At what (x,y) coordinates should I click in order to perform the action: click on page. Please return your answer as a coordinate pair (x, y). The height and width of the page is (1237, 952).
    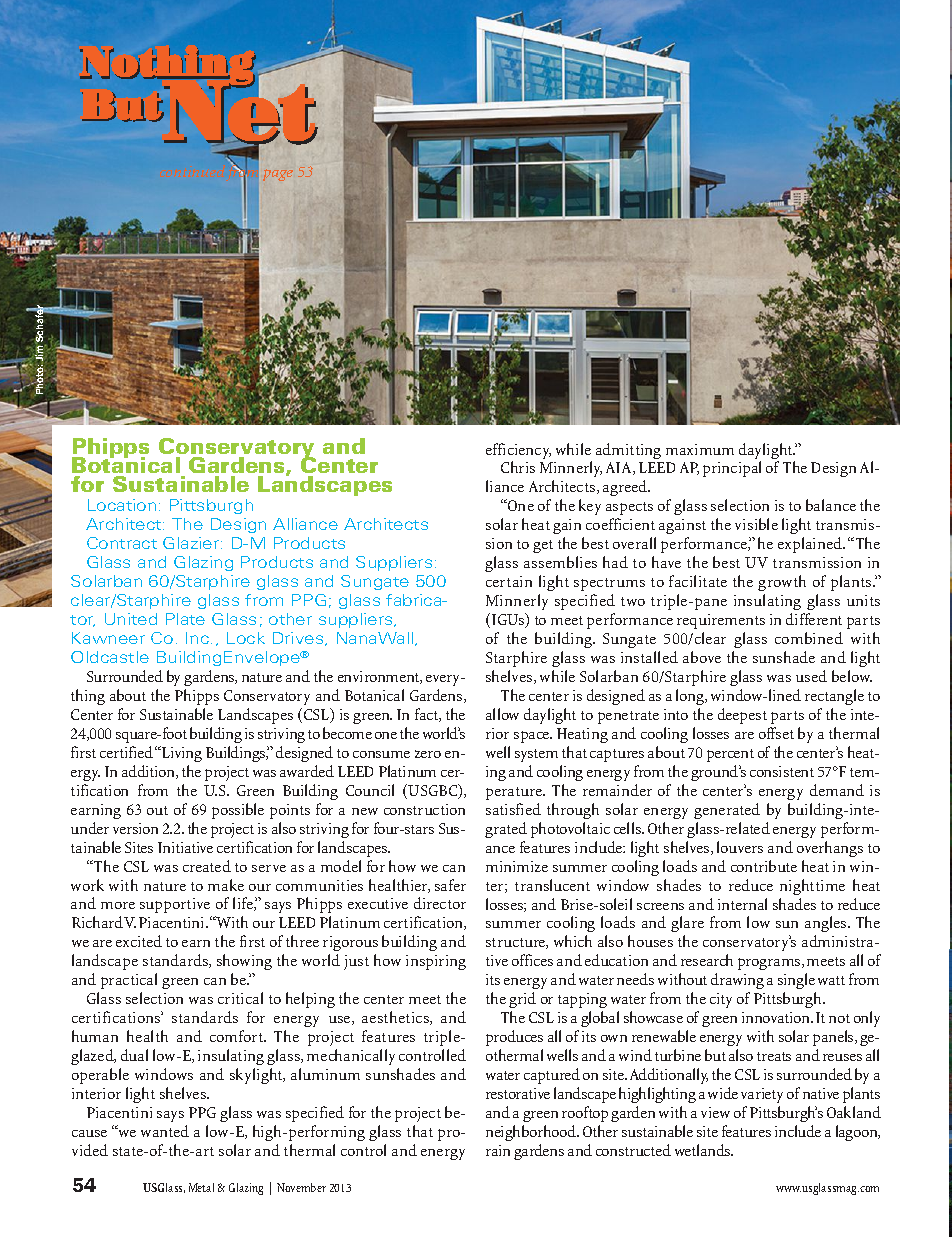
    Looking at the image, I should click on (278, 175).
